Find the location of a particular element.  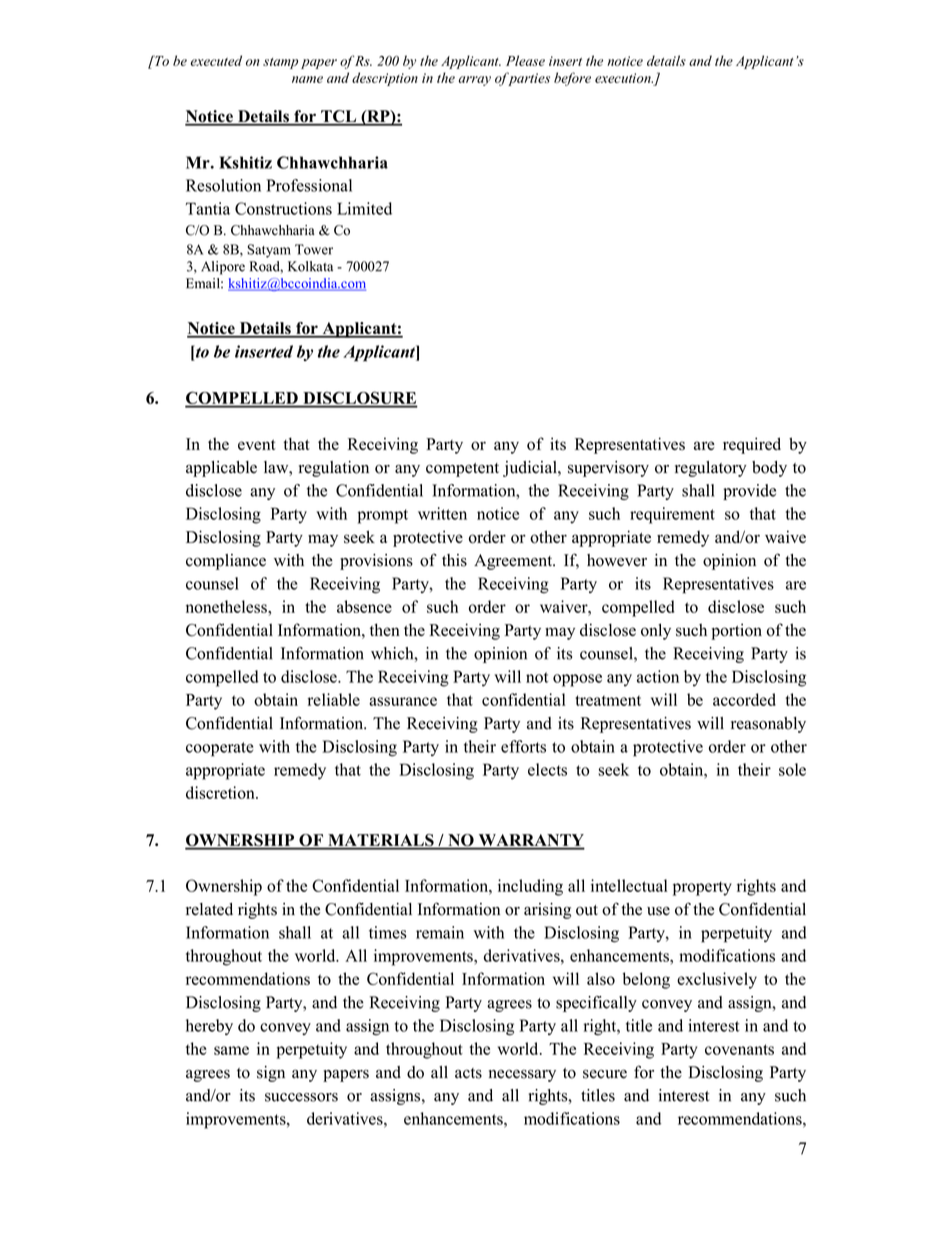

cooperate is located at coordinates (220, 749).
